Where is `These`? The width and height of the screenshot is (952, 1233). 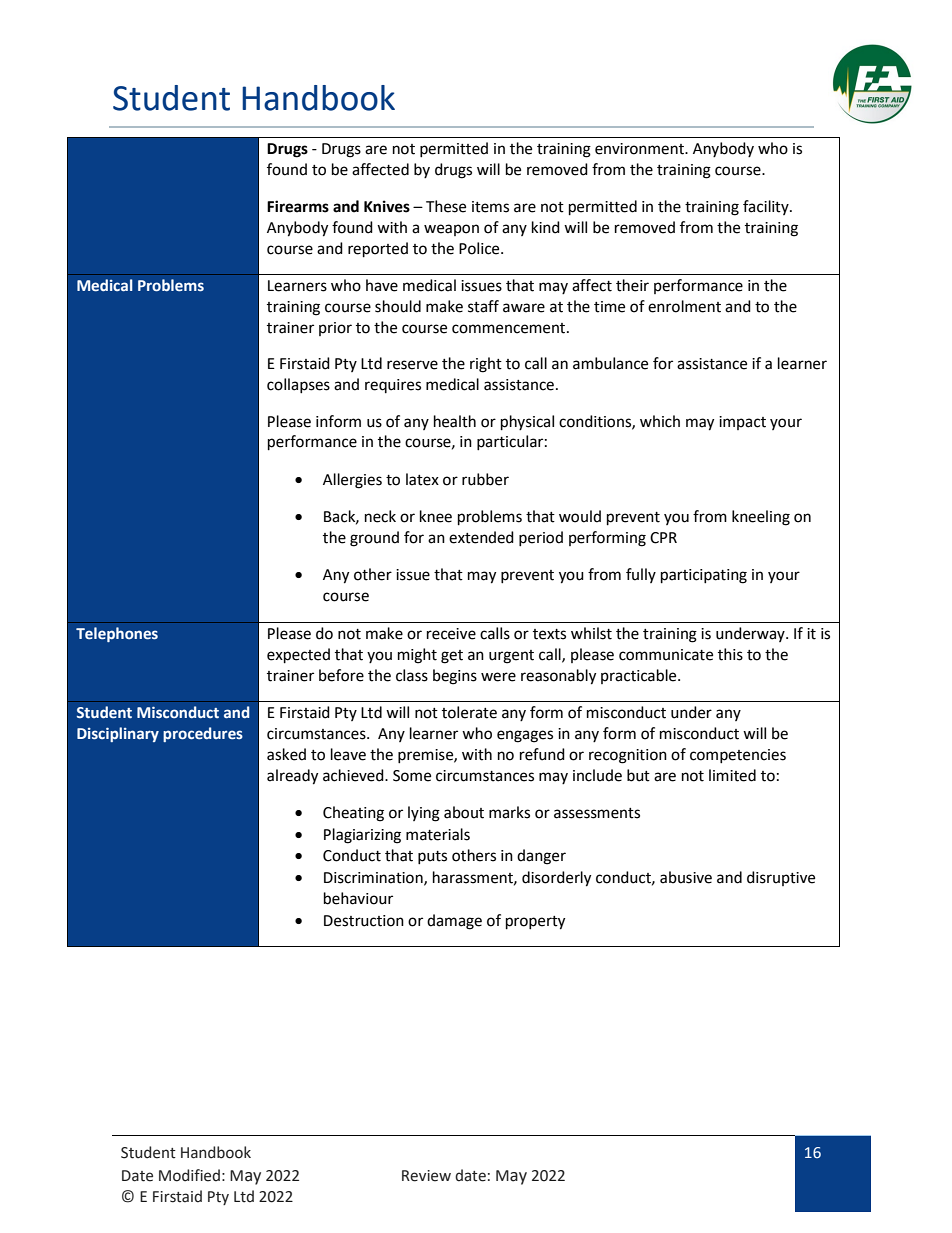 These is located at coordinates (446, 206).
